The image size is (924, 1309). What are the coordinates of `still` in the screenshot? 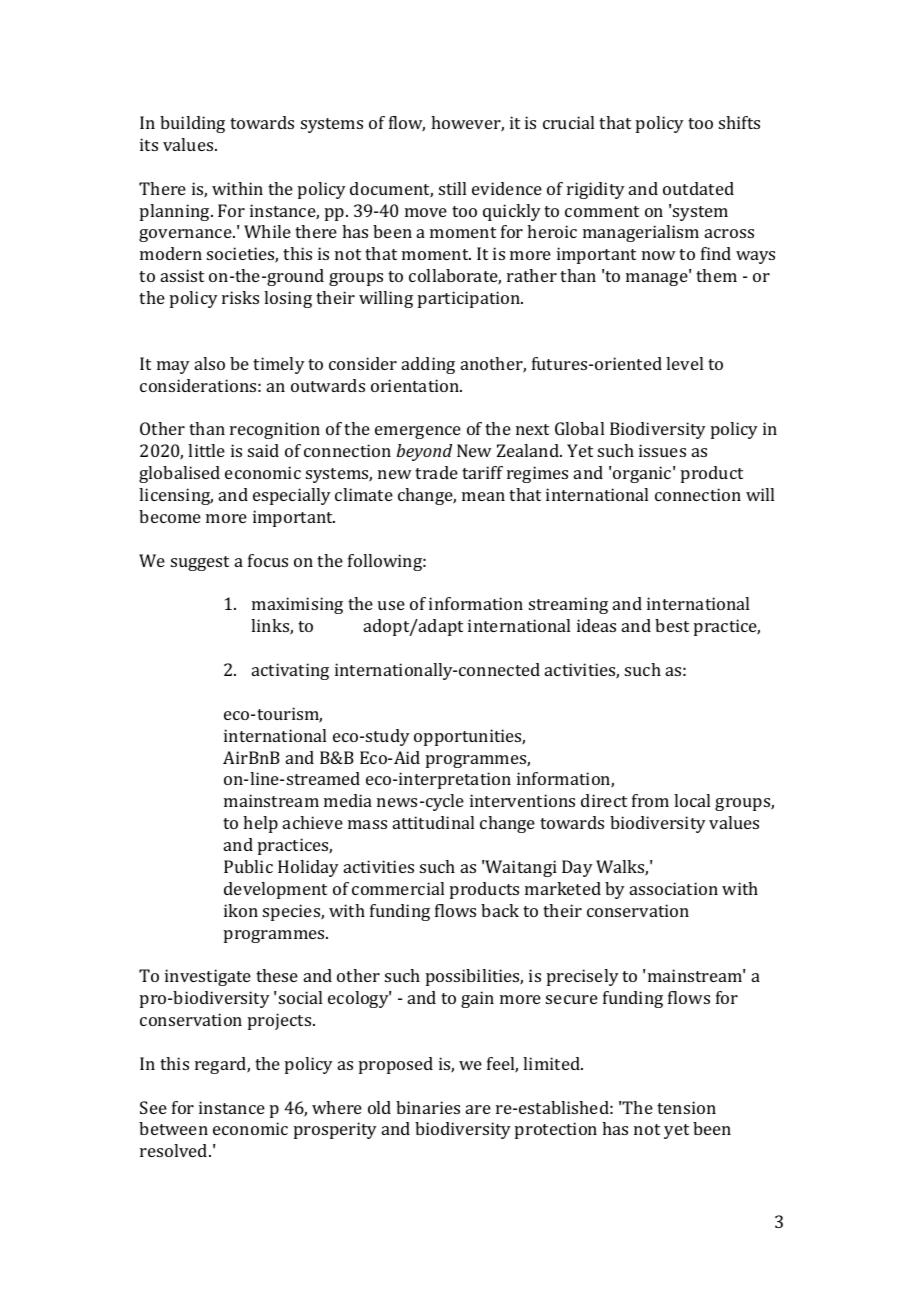 It's located at (452, 188).
